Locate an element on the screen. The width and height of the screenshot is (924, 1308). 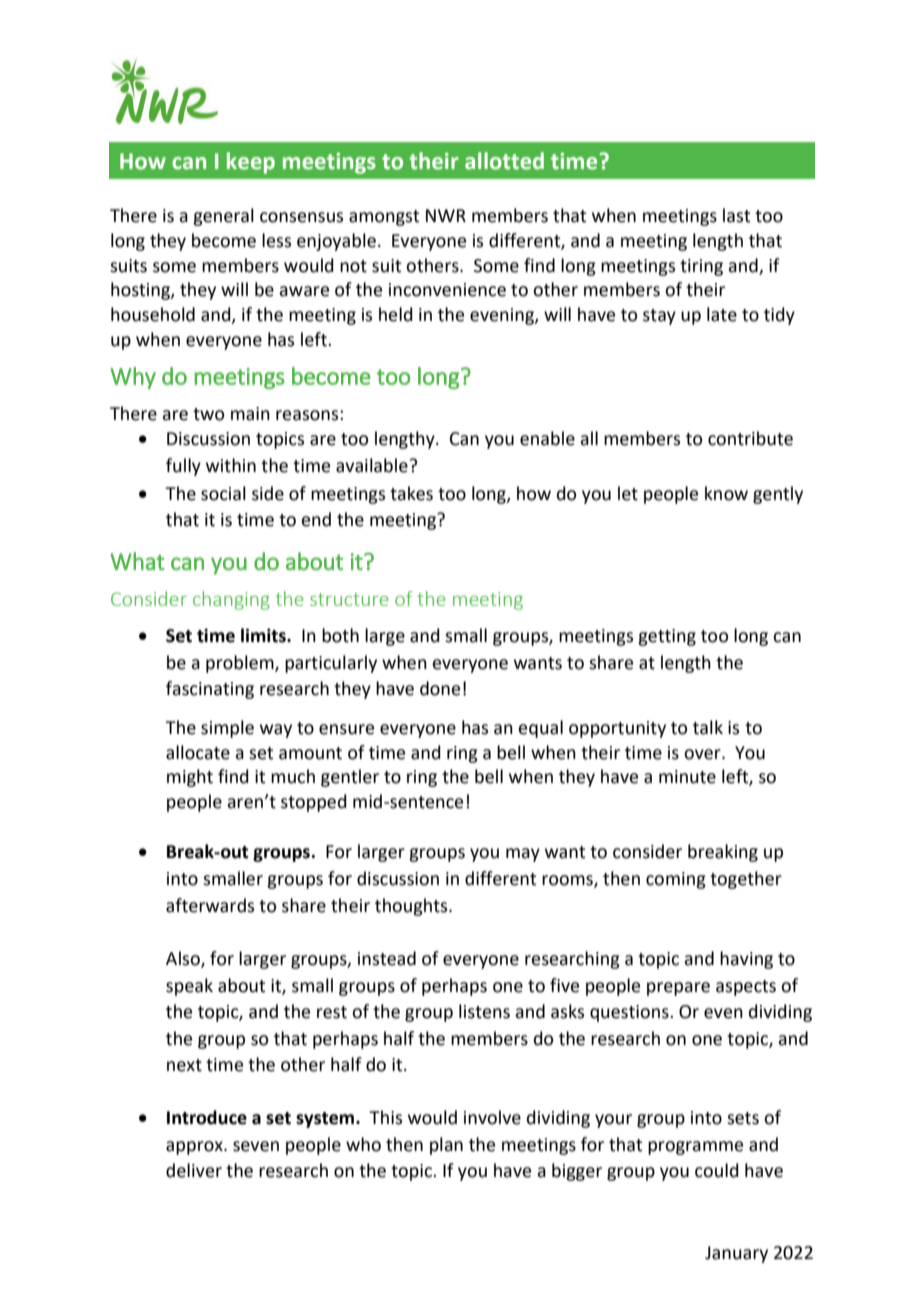
deliver is located at coordinates (194, 1170).
